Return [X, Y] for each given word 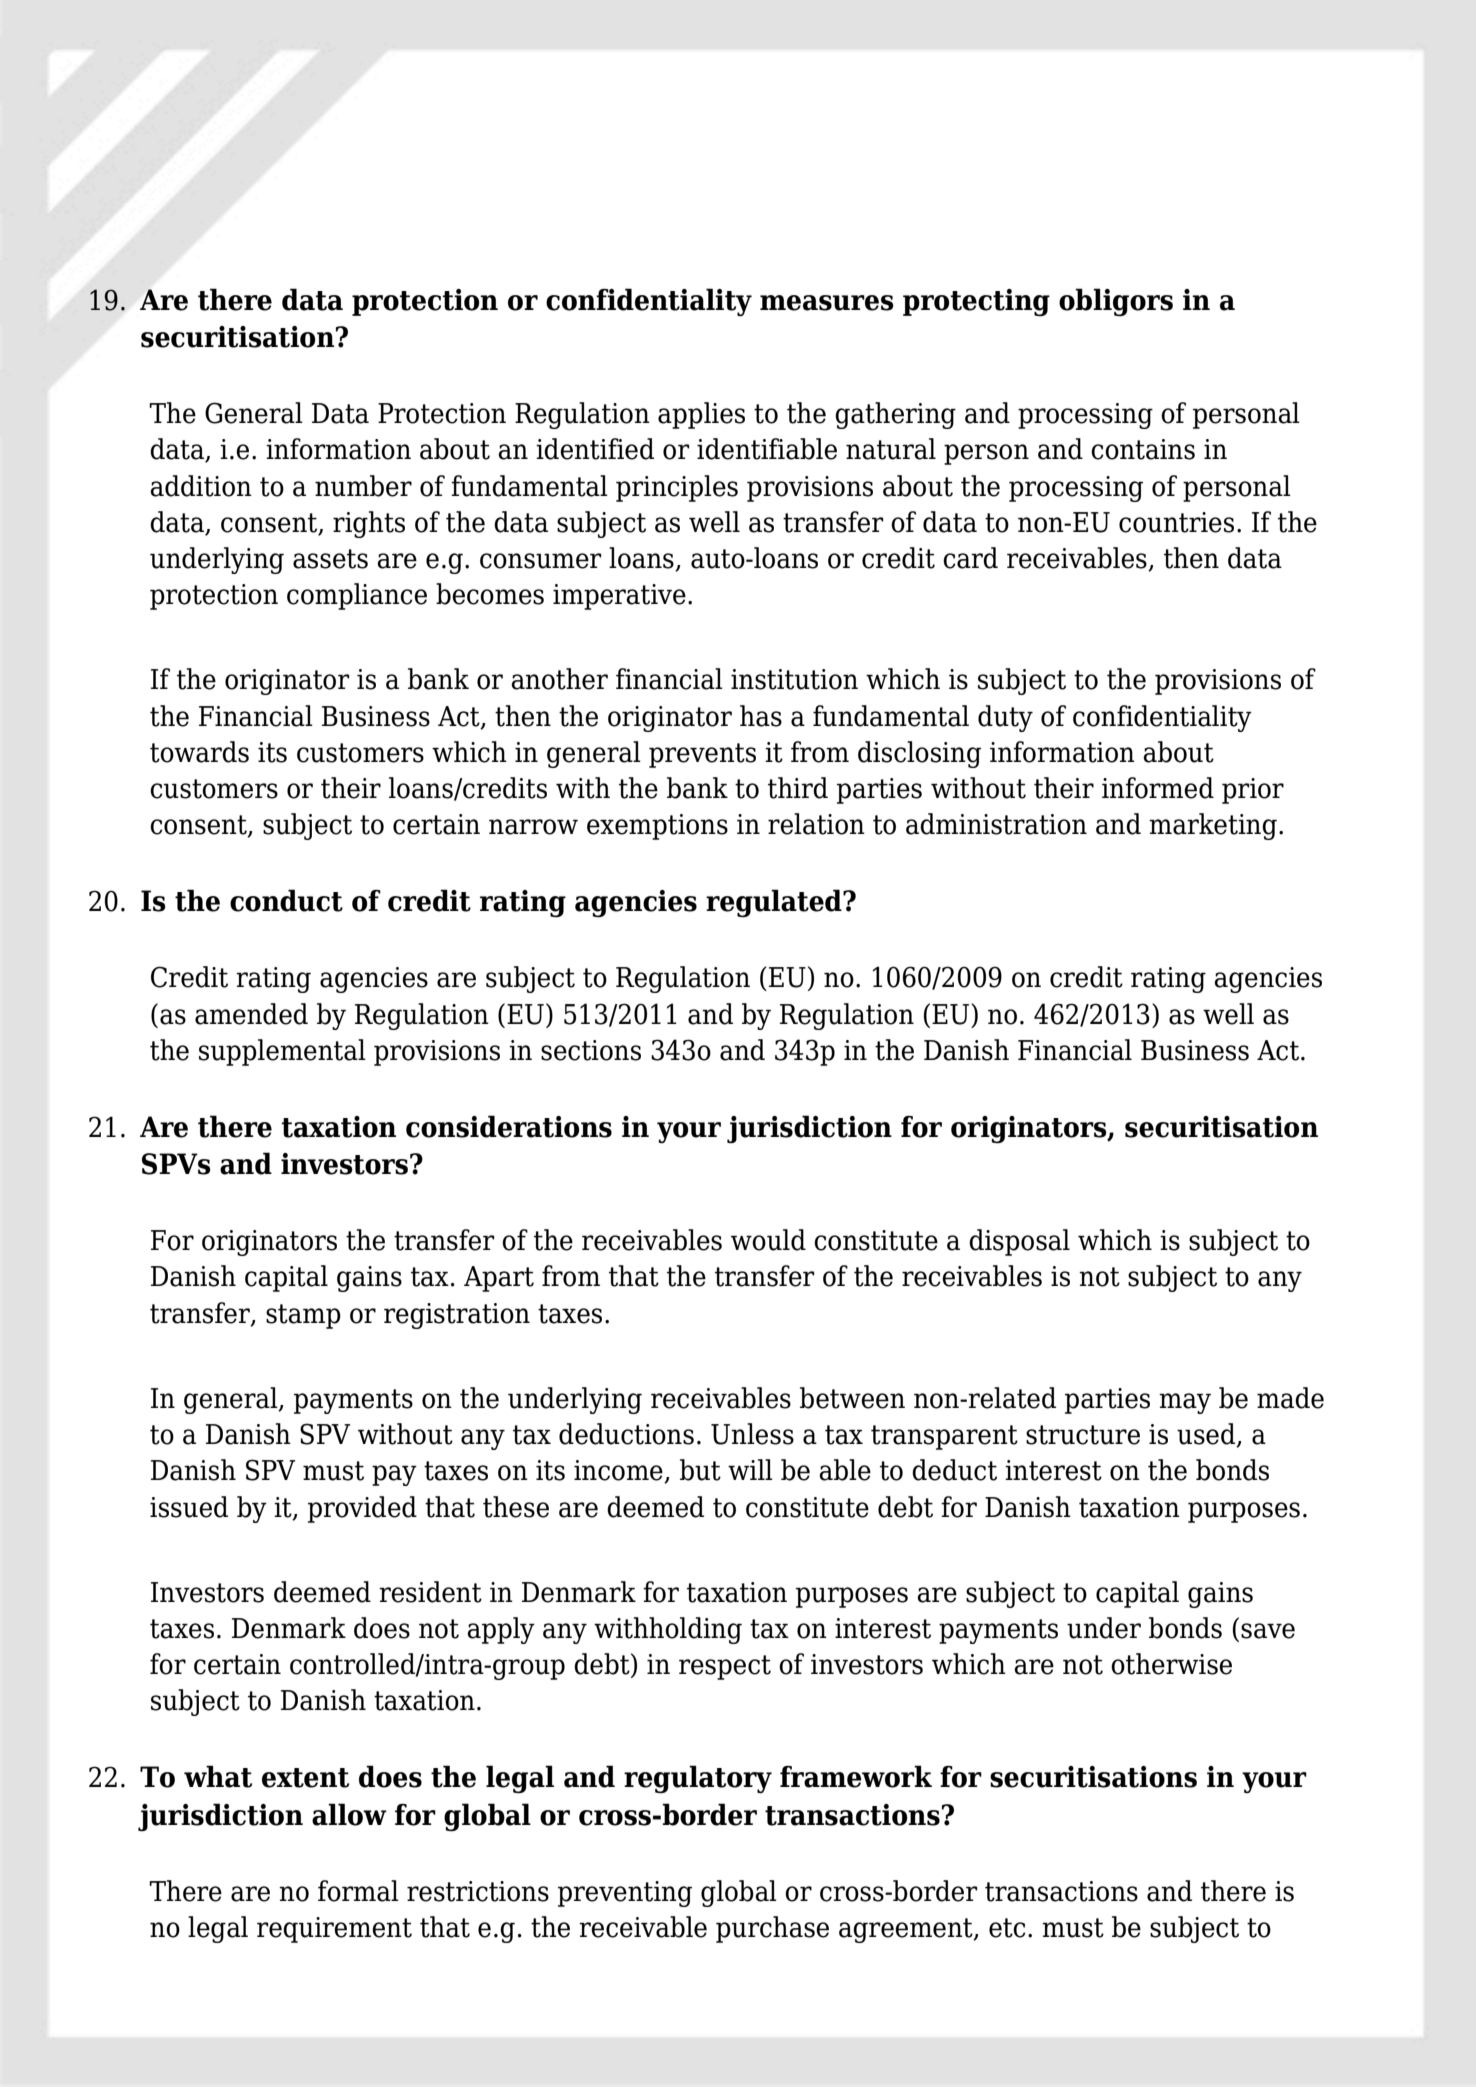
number [363, 486]
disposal [1019, 1242]
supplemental [282, 1052]
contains [1143, 449]
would [768, 1240]
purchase [772, 1929]
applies [701, 415]
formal [358, 1891]
